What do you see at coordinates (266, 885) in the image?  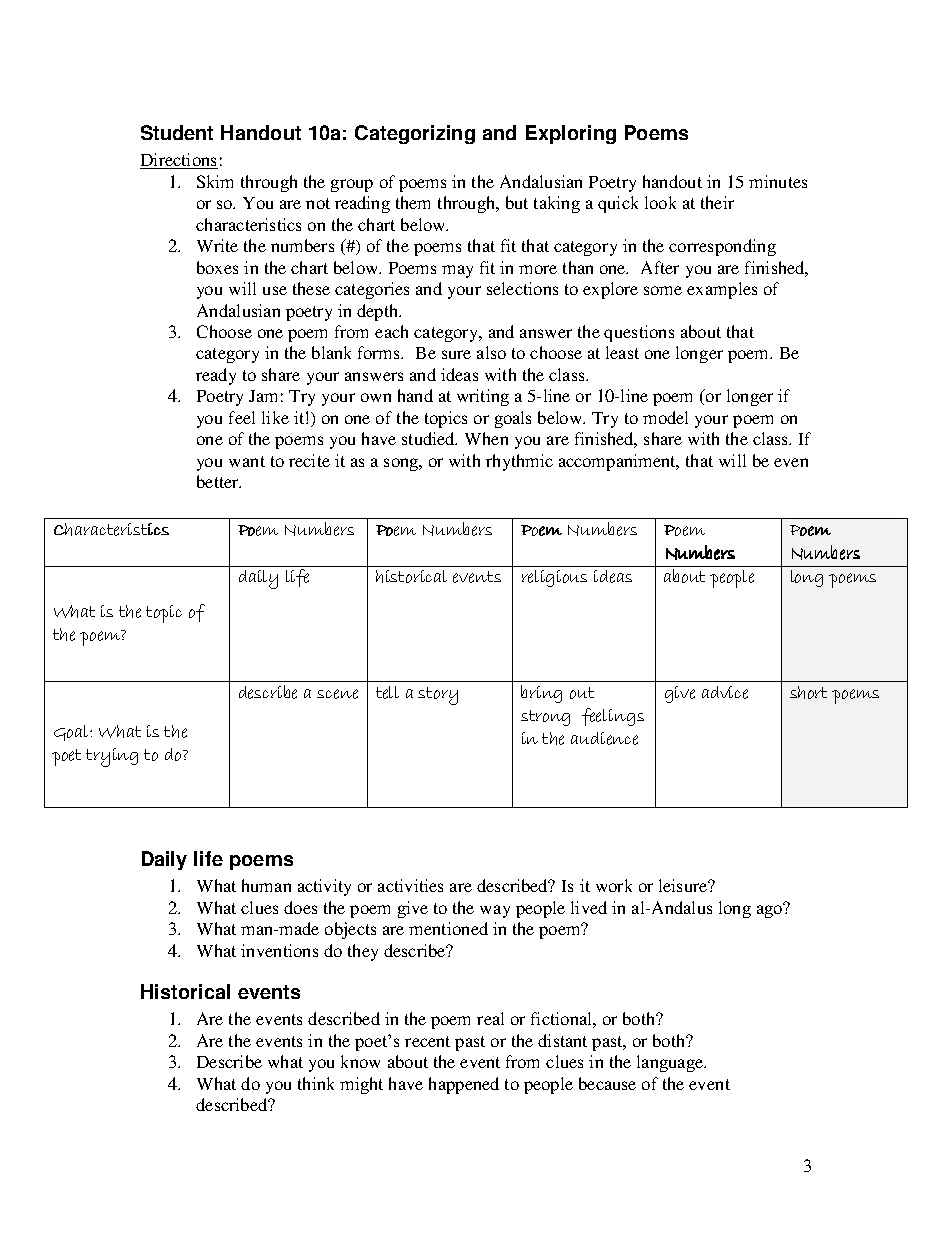 I see `human` at bounding box center [266, 885].
